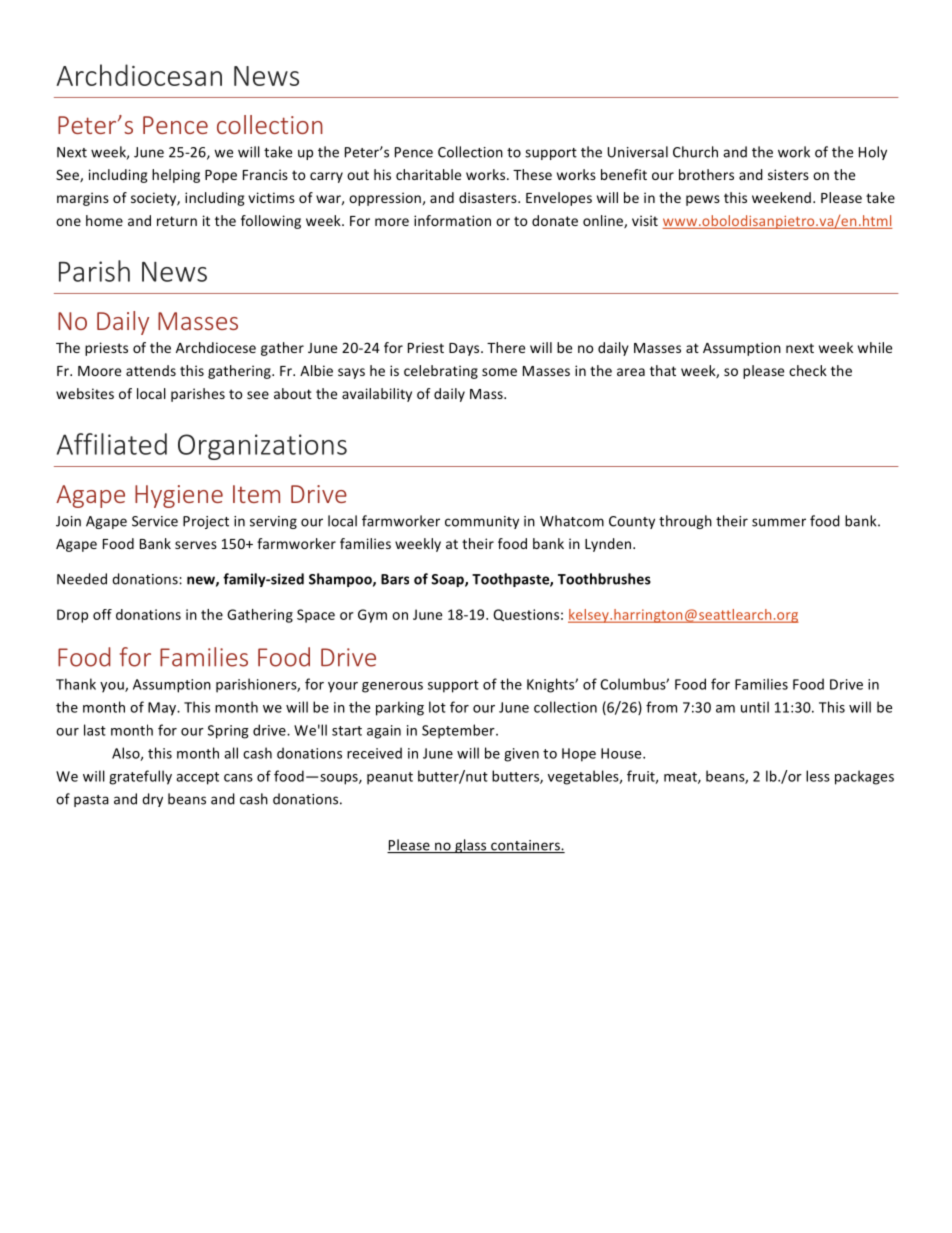  What do you see at coordinates (151, 370) in the screenshot?
I see `attends` at bounding box center [151, 370].
